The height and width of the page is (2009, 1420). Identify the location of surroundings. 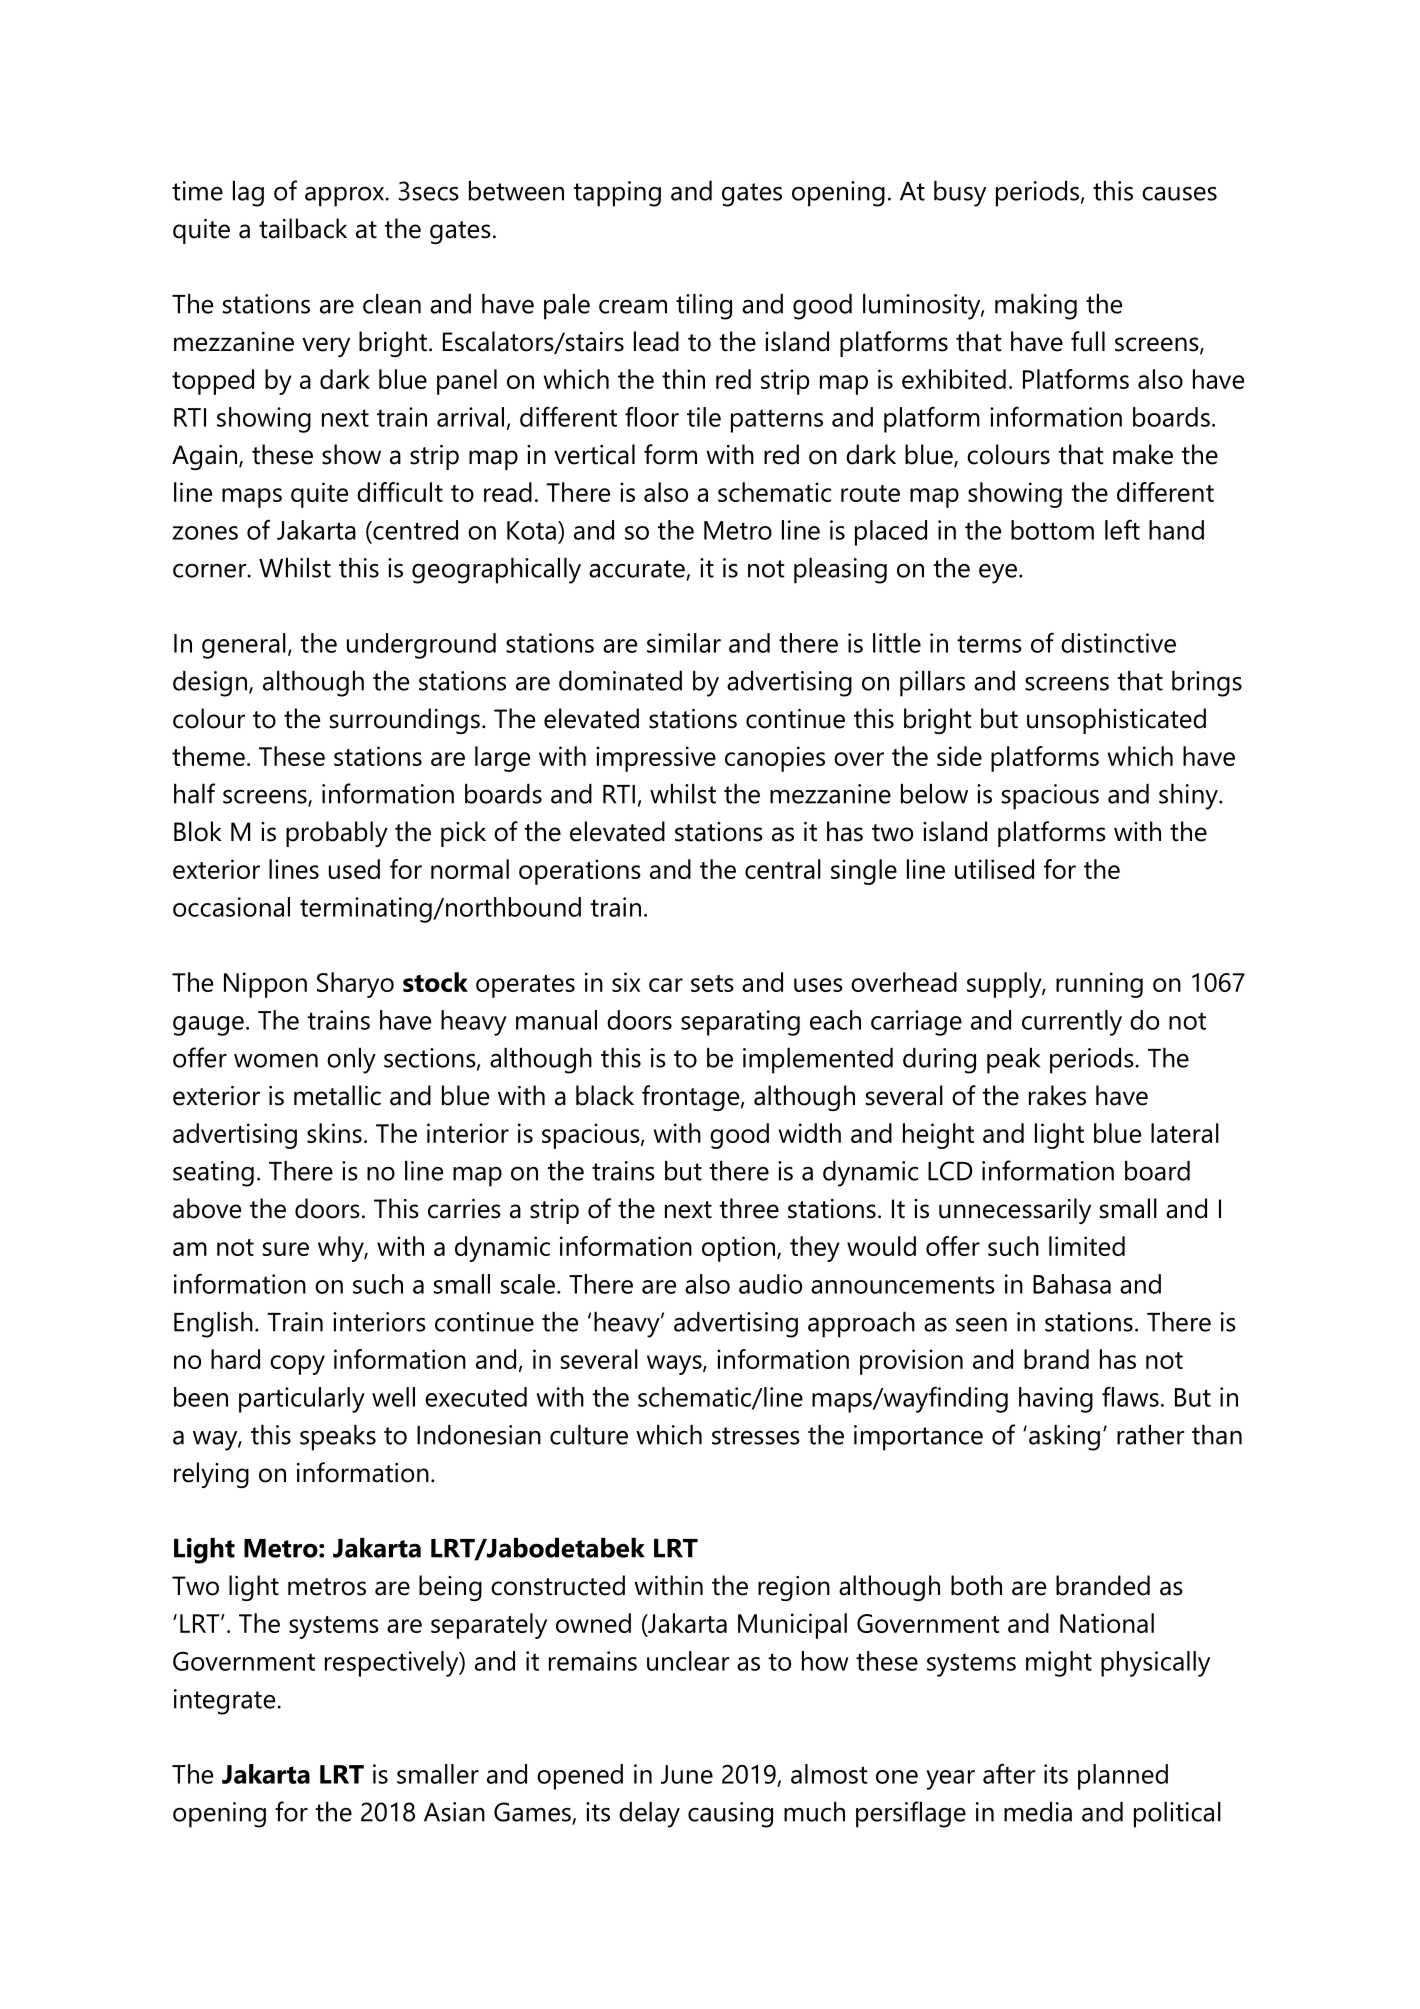
(405, 721).
